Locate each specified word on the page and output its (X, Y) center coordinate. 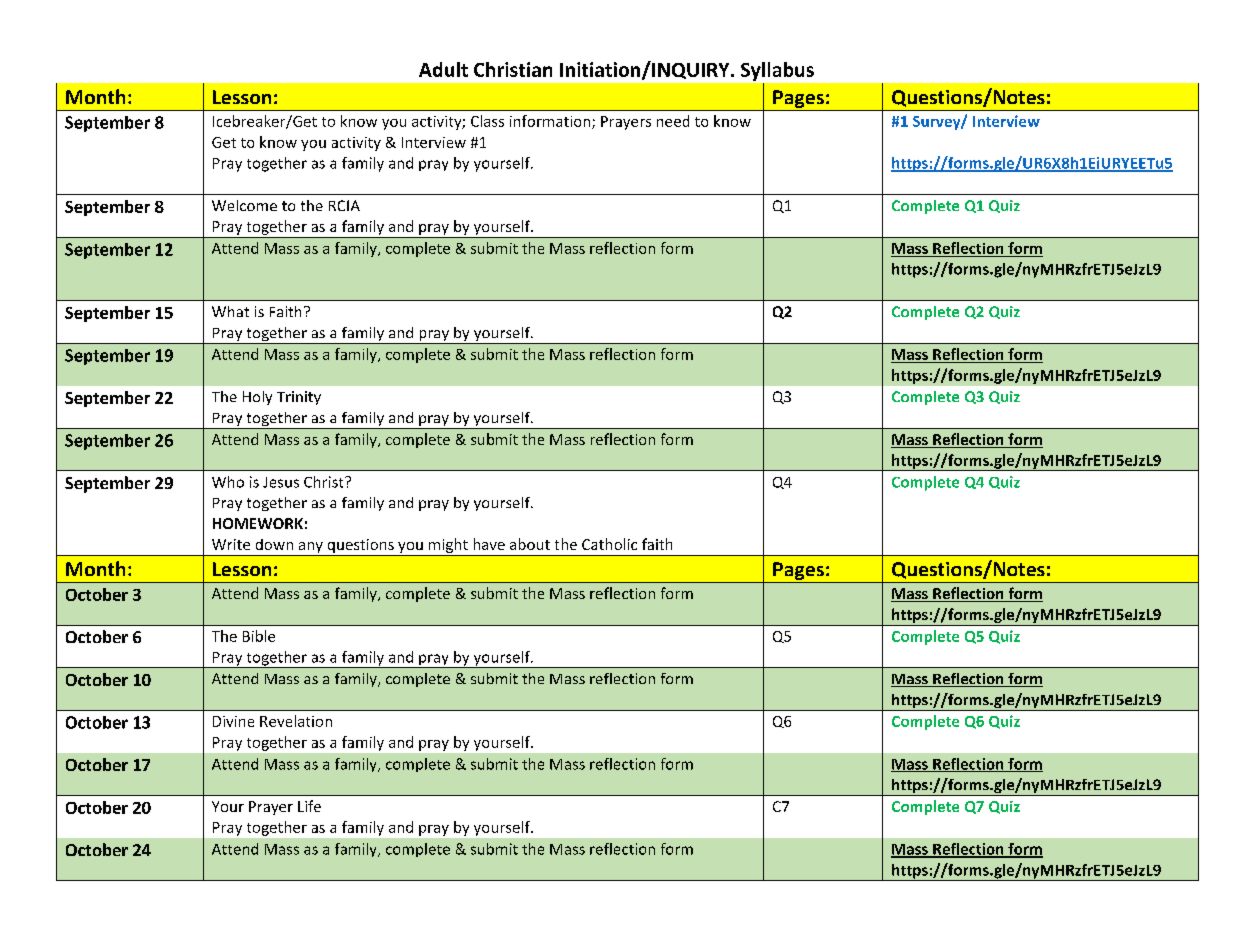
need (673, 121)
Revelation (296, 721)
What (230, 311)
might (448, 547)
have (489, 544)
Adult (443, 69)
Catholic (609, 544)
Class (487, 121)
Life (309, 806)
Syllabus (777, 71)
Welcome (244, 205)
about (530, 544)
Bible (259, 636)
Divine (233, 721)
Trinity (299, 398)
